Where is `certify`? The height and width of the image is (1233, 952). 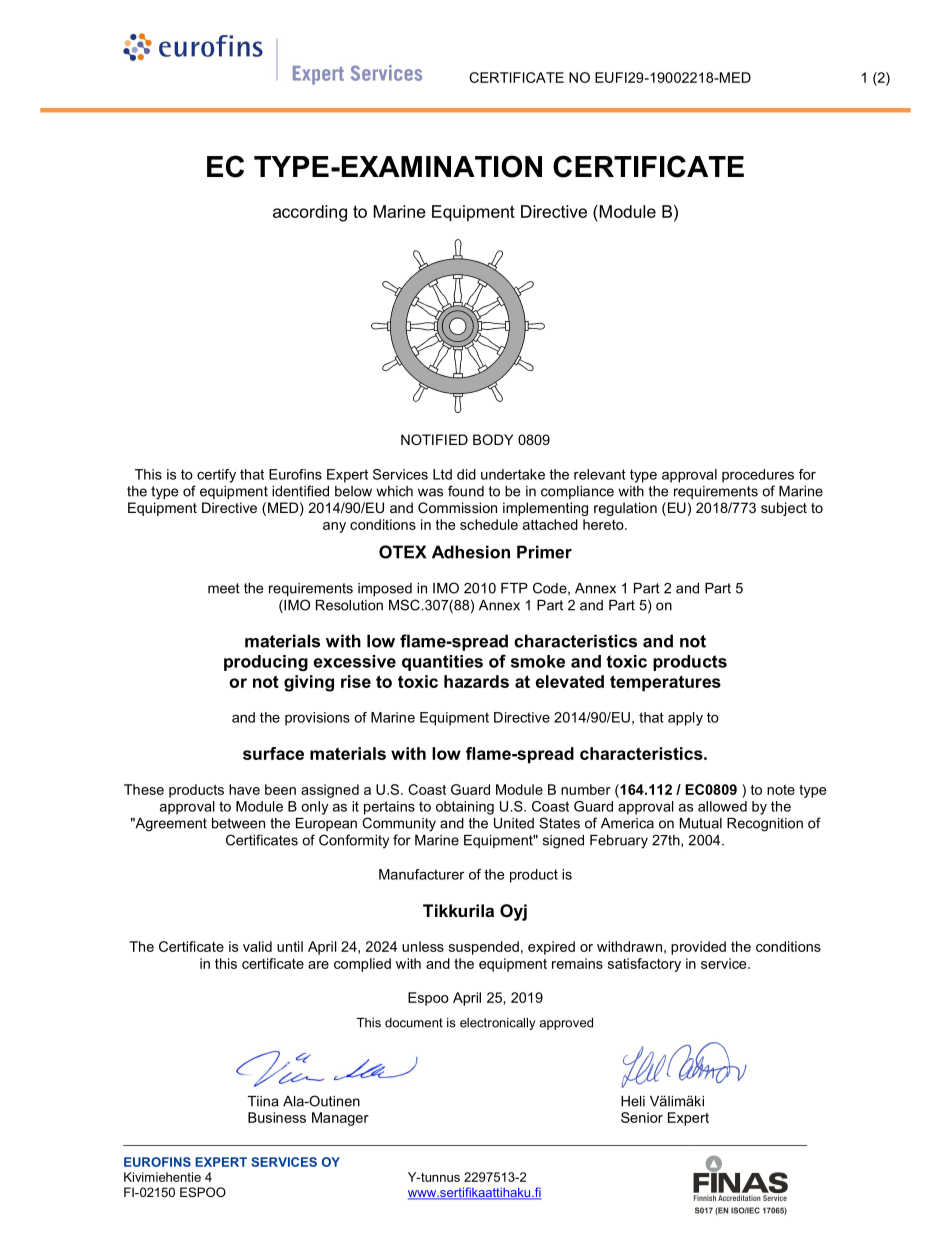
certify is located at coordinates (216, 476).
